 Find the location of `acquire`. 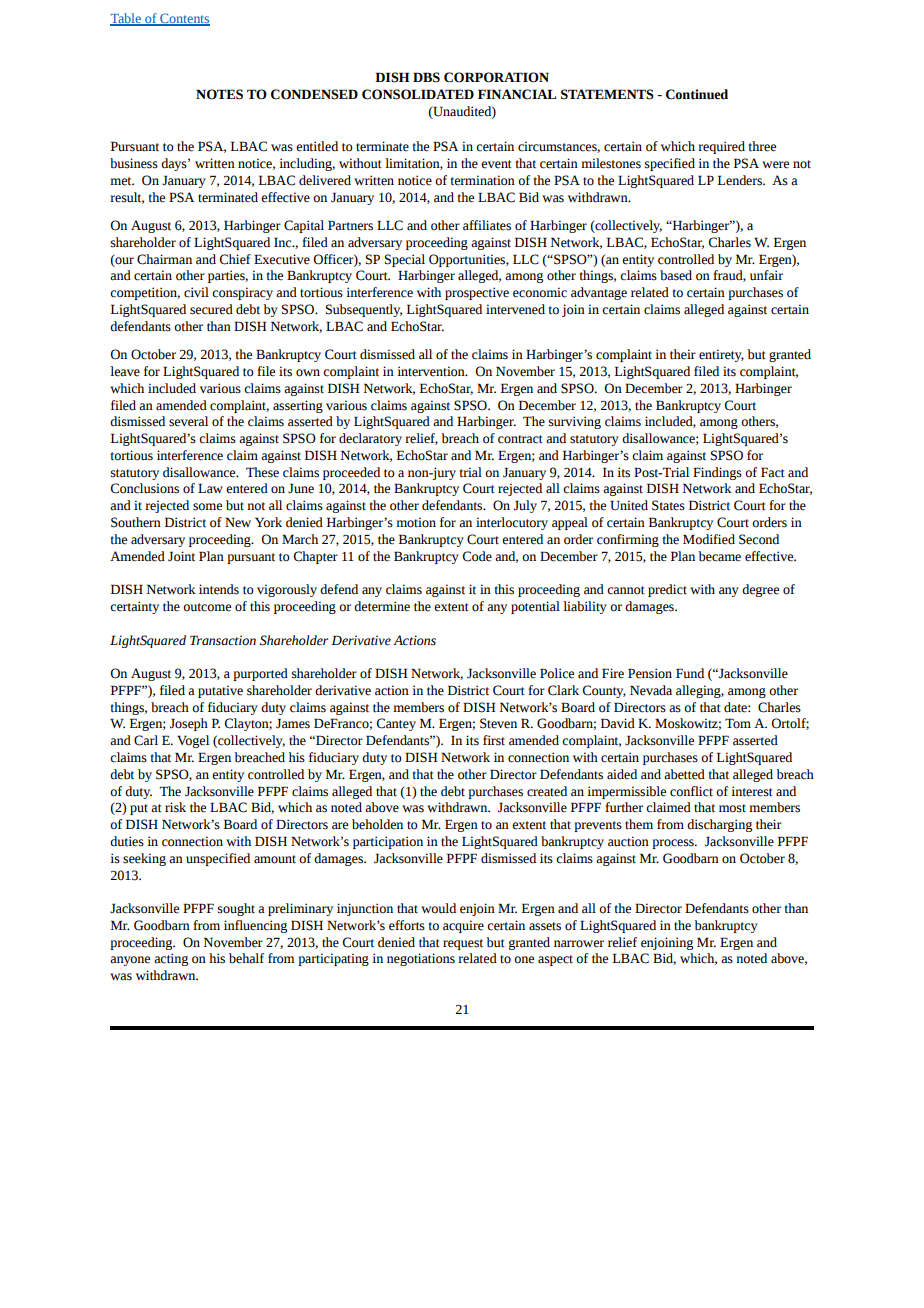

acquire is located at coordinates (463, 926).
